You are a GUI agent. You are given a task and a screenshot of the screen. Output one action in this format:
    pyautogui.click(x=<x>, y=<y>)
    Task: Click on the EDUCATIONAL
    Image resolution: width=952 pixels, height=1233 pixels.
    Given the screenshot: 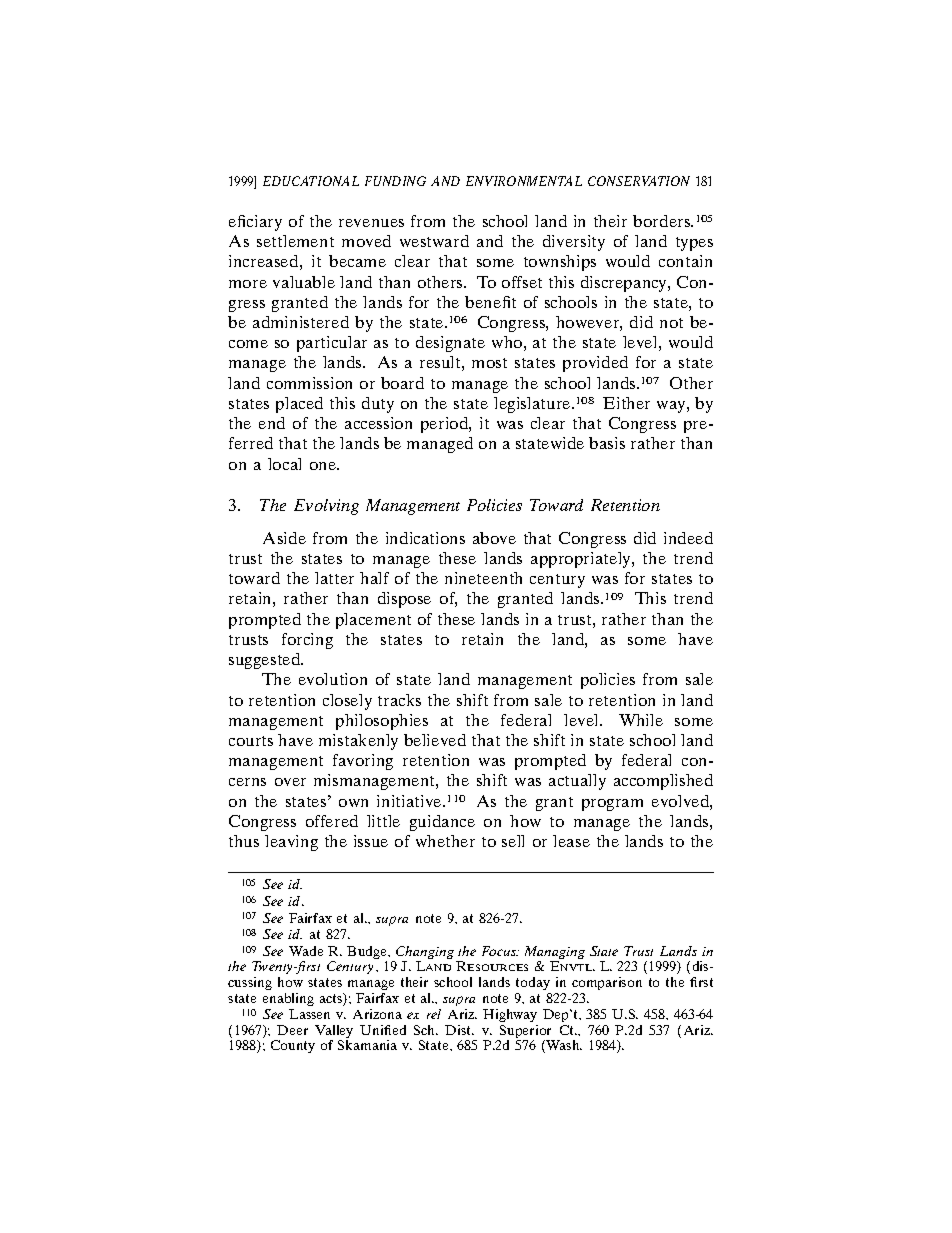 What is the action you would take?
    pyautogui.click(x=311, y=181)
